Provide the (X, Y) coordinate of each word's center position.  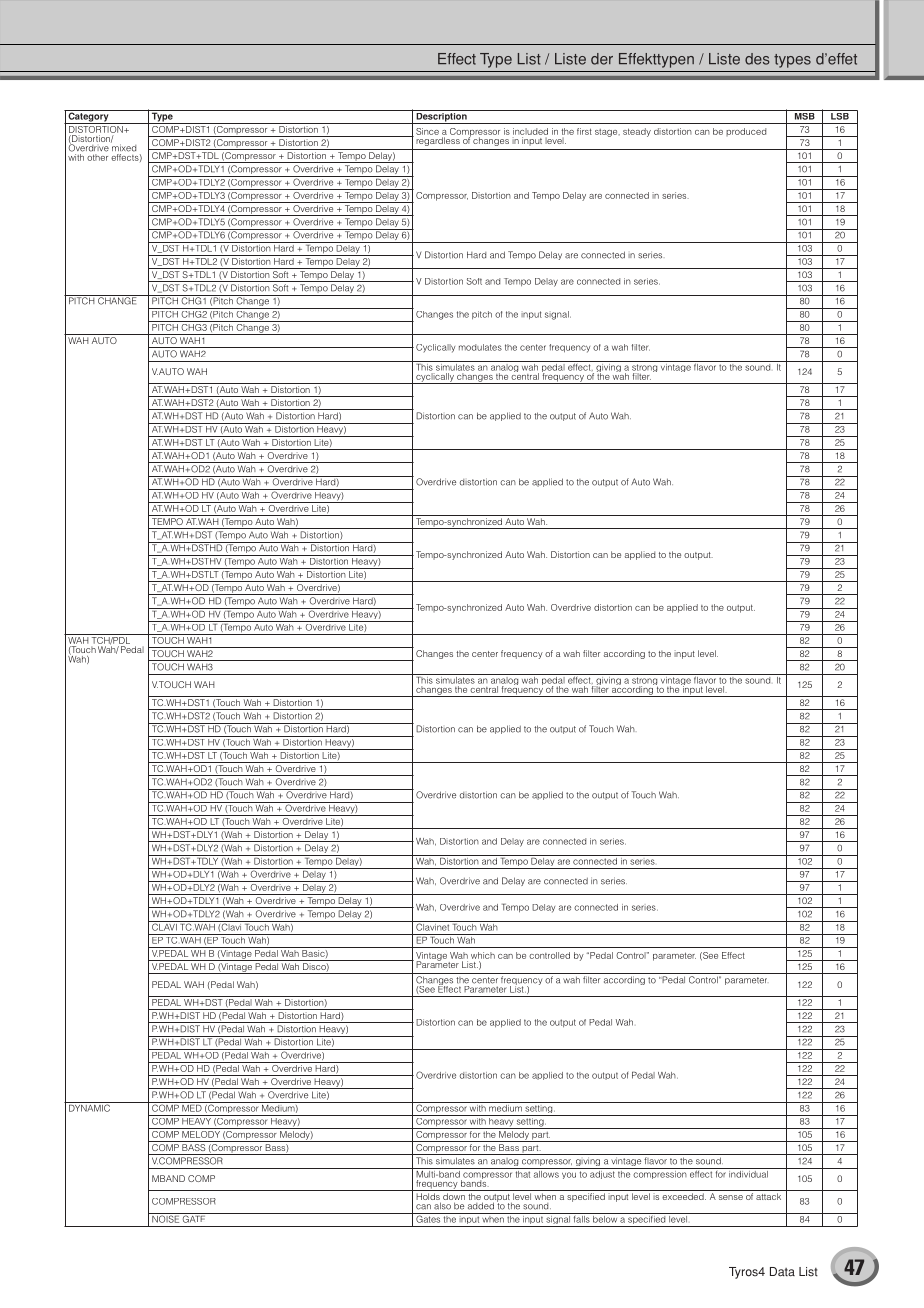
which (483, 955)
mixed (123, 147)
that (523, 1173)
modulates (480, 347)
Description (441, 117)
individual (748, 1173)
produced (746, 132)
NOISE (166, 1218)
